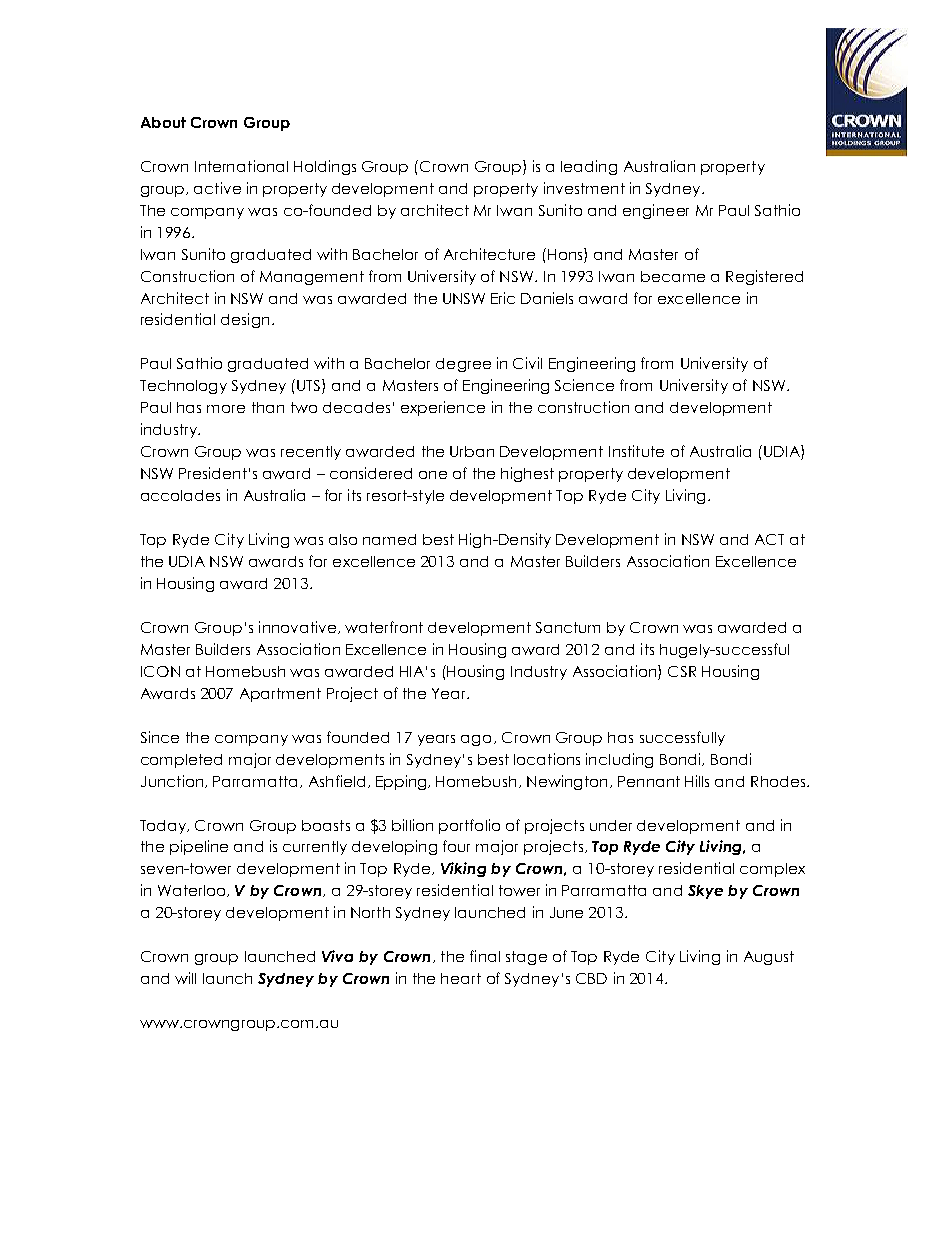  I want to click on International, so click(241, 166).
